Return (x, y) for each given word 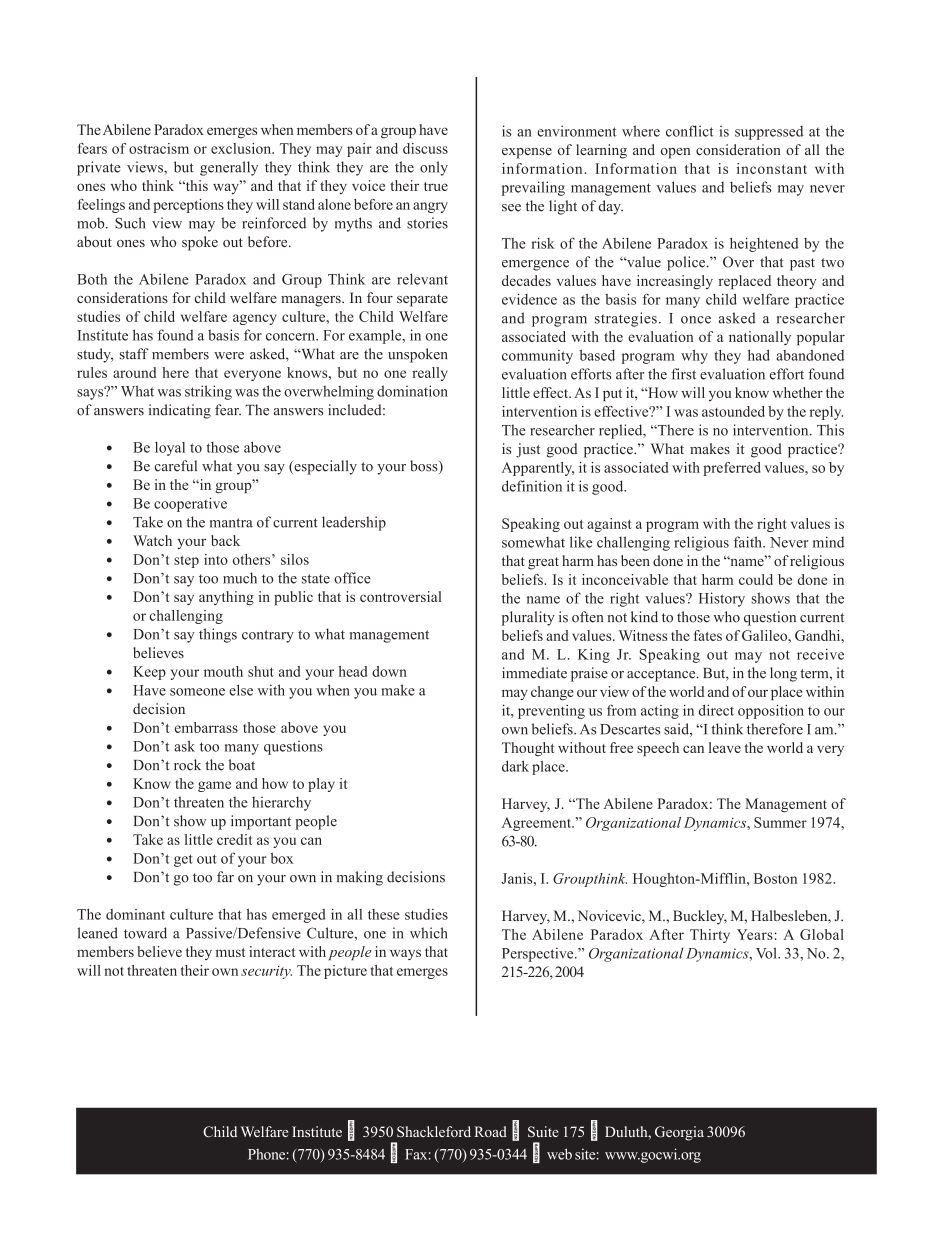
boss (425, 467)
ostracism (159, 148)
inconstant (772, 168)
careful (176, 466)
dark (515, 766)
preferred (732, 469)
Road (490, 1131)
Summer (780, 822)
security (266, 972)
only (434, 168)
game (214, 786)
